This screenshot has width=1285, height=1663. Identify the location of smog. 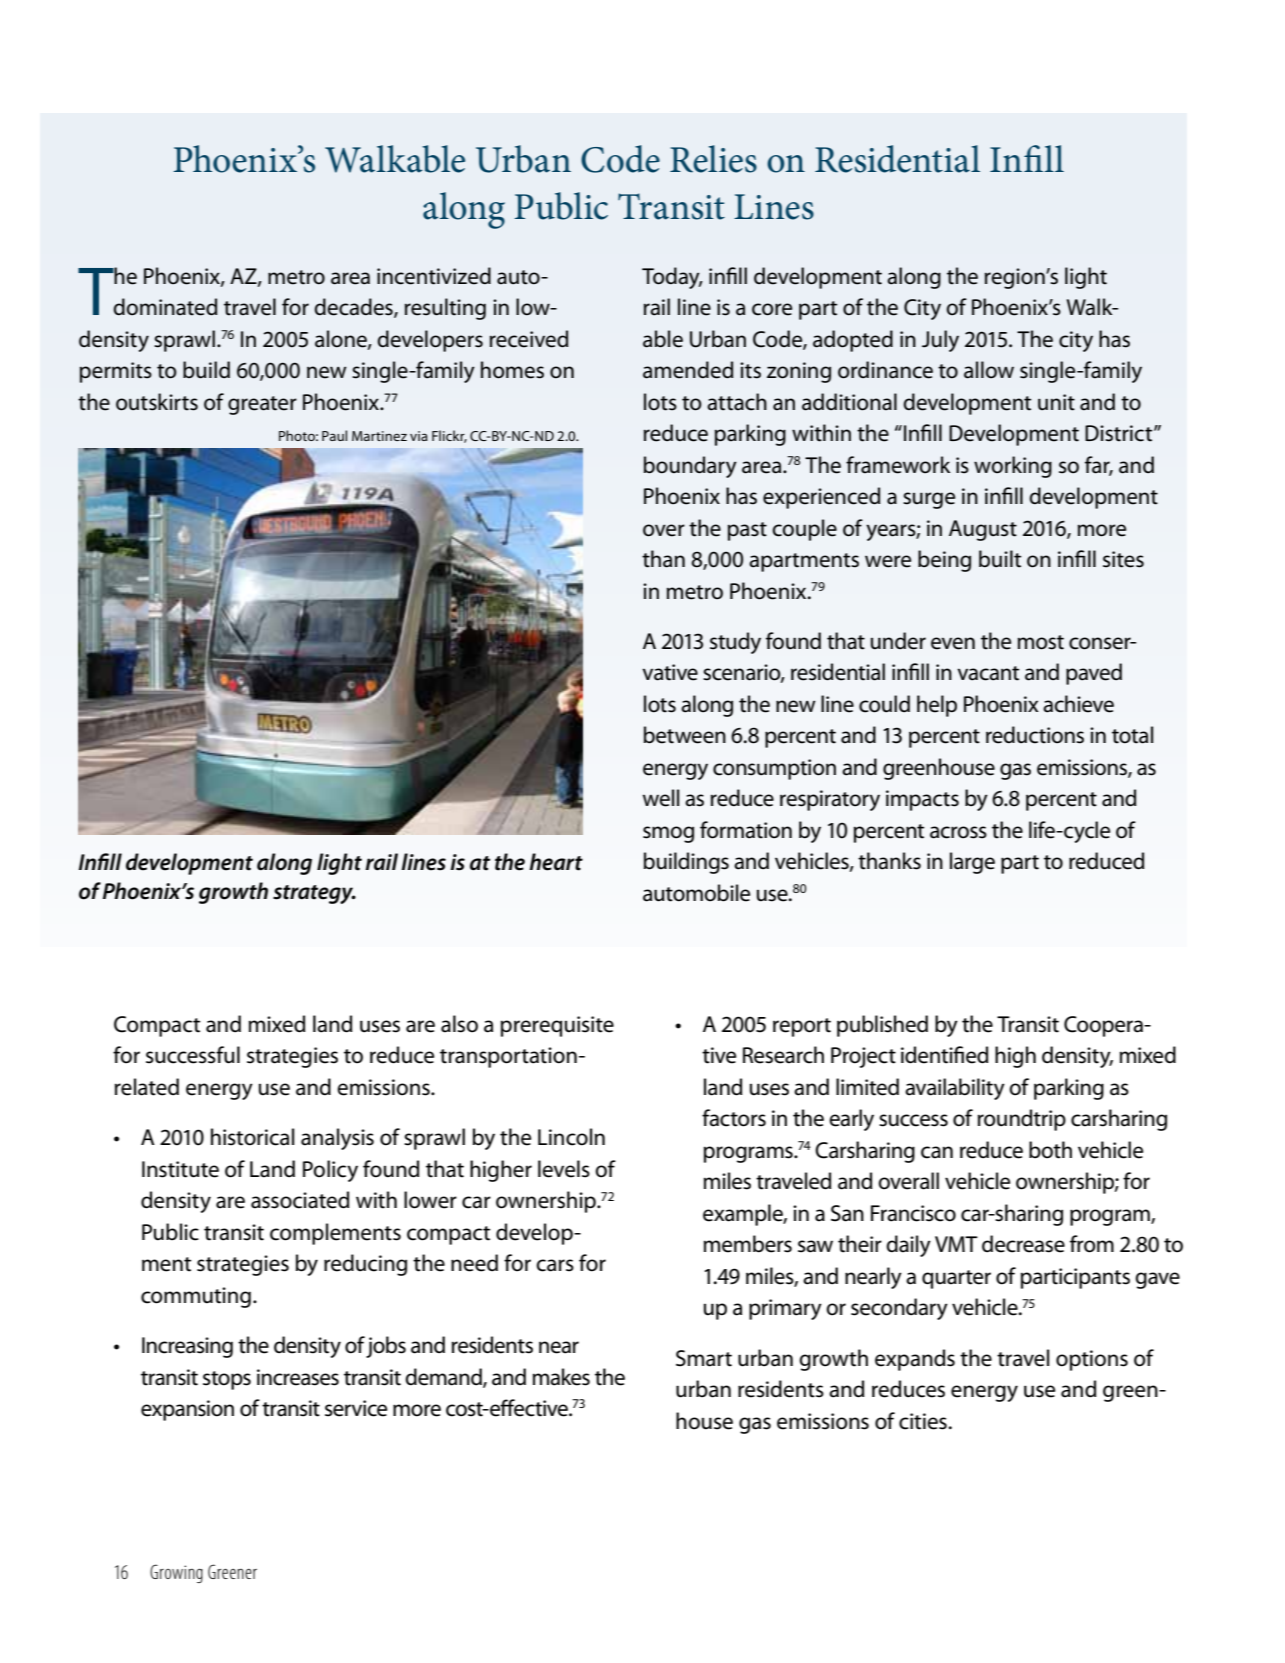
(668, 834).
